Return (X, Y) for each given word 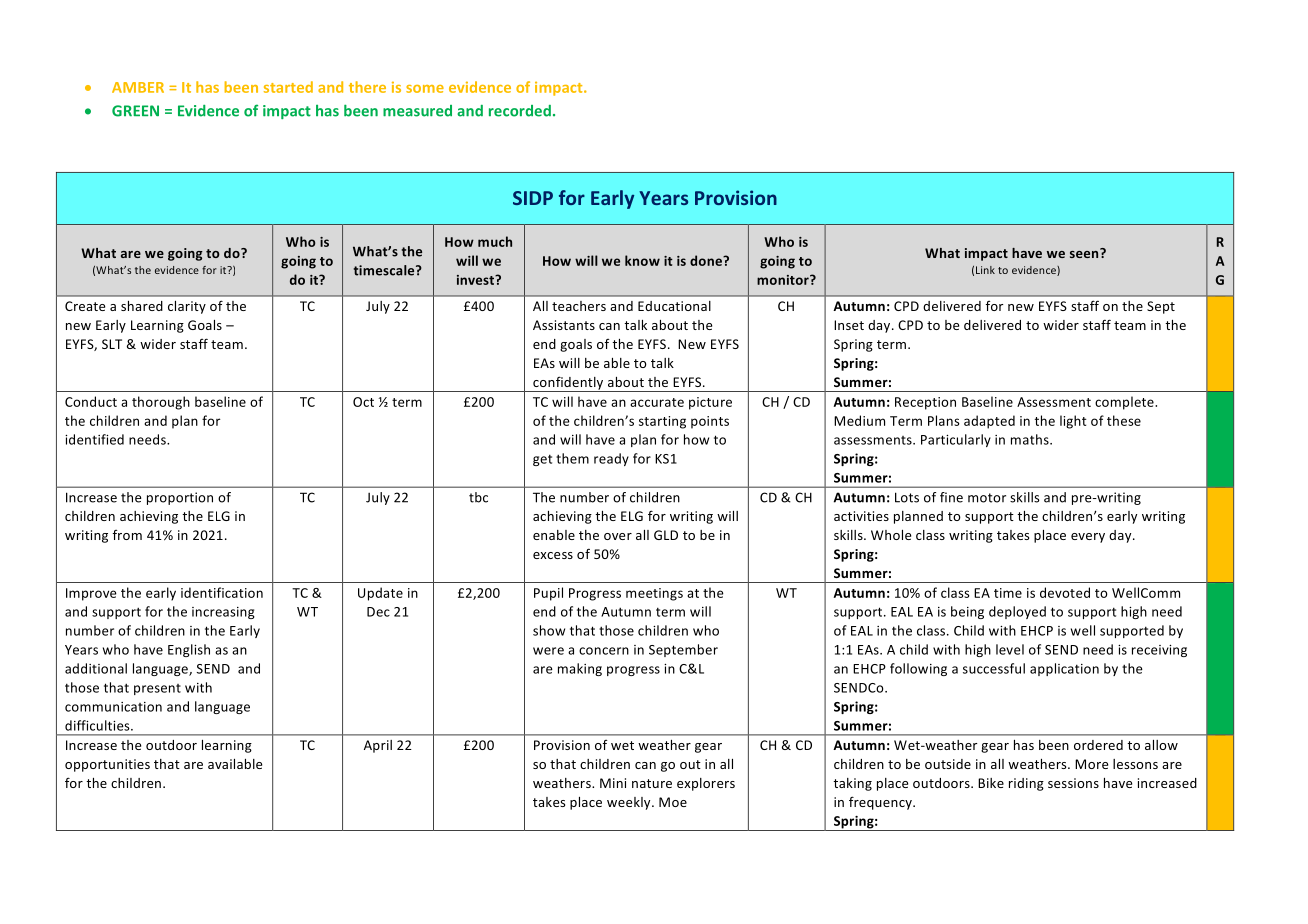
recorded (520, 111)
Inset (849, 325)
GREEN (135, 111)
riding (1026, 784)
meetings (654, 594)
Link (985, 270)
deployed (1017, 612)
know (642, 260)
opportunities (107, 765)
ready (611, 459)
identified (94, 439)
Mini (613, 783)
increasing (223, 613)
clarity (187, 307)
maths (1031, 439)
